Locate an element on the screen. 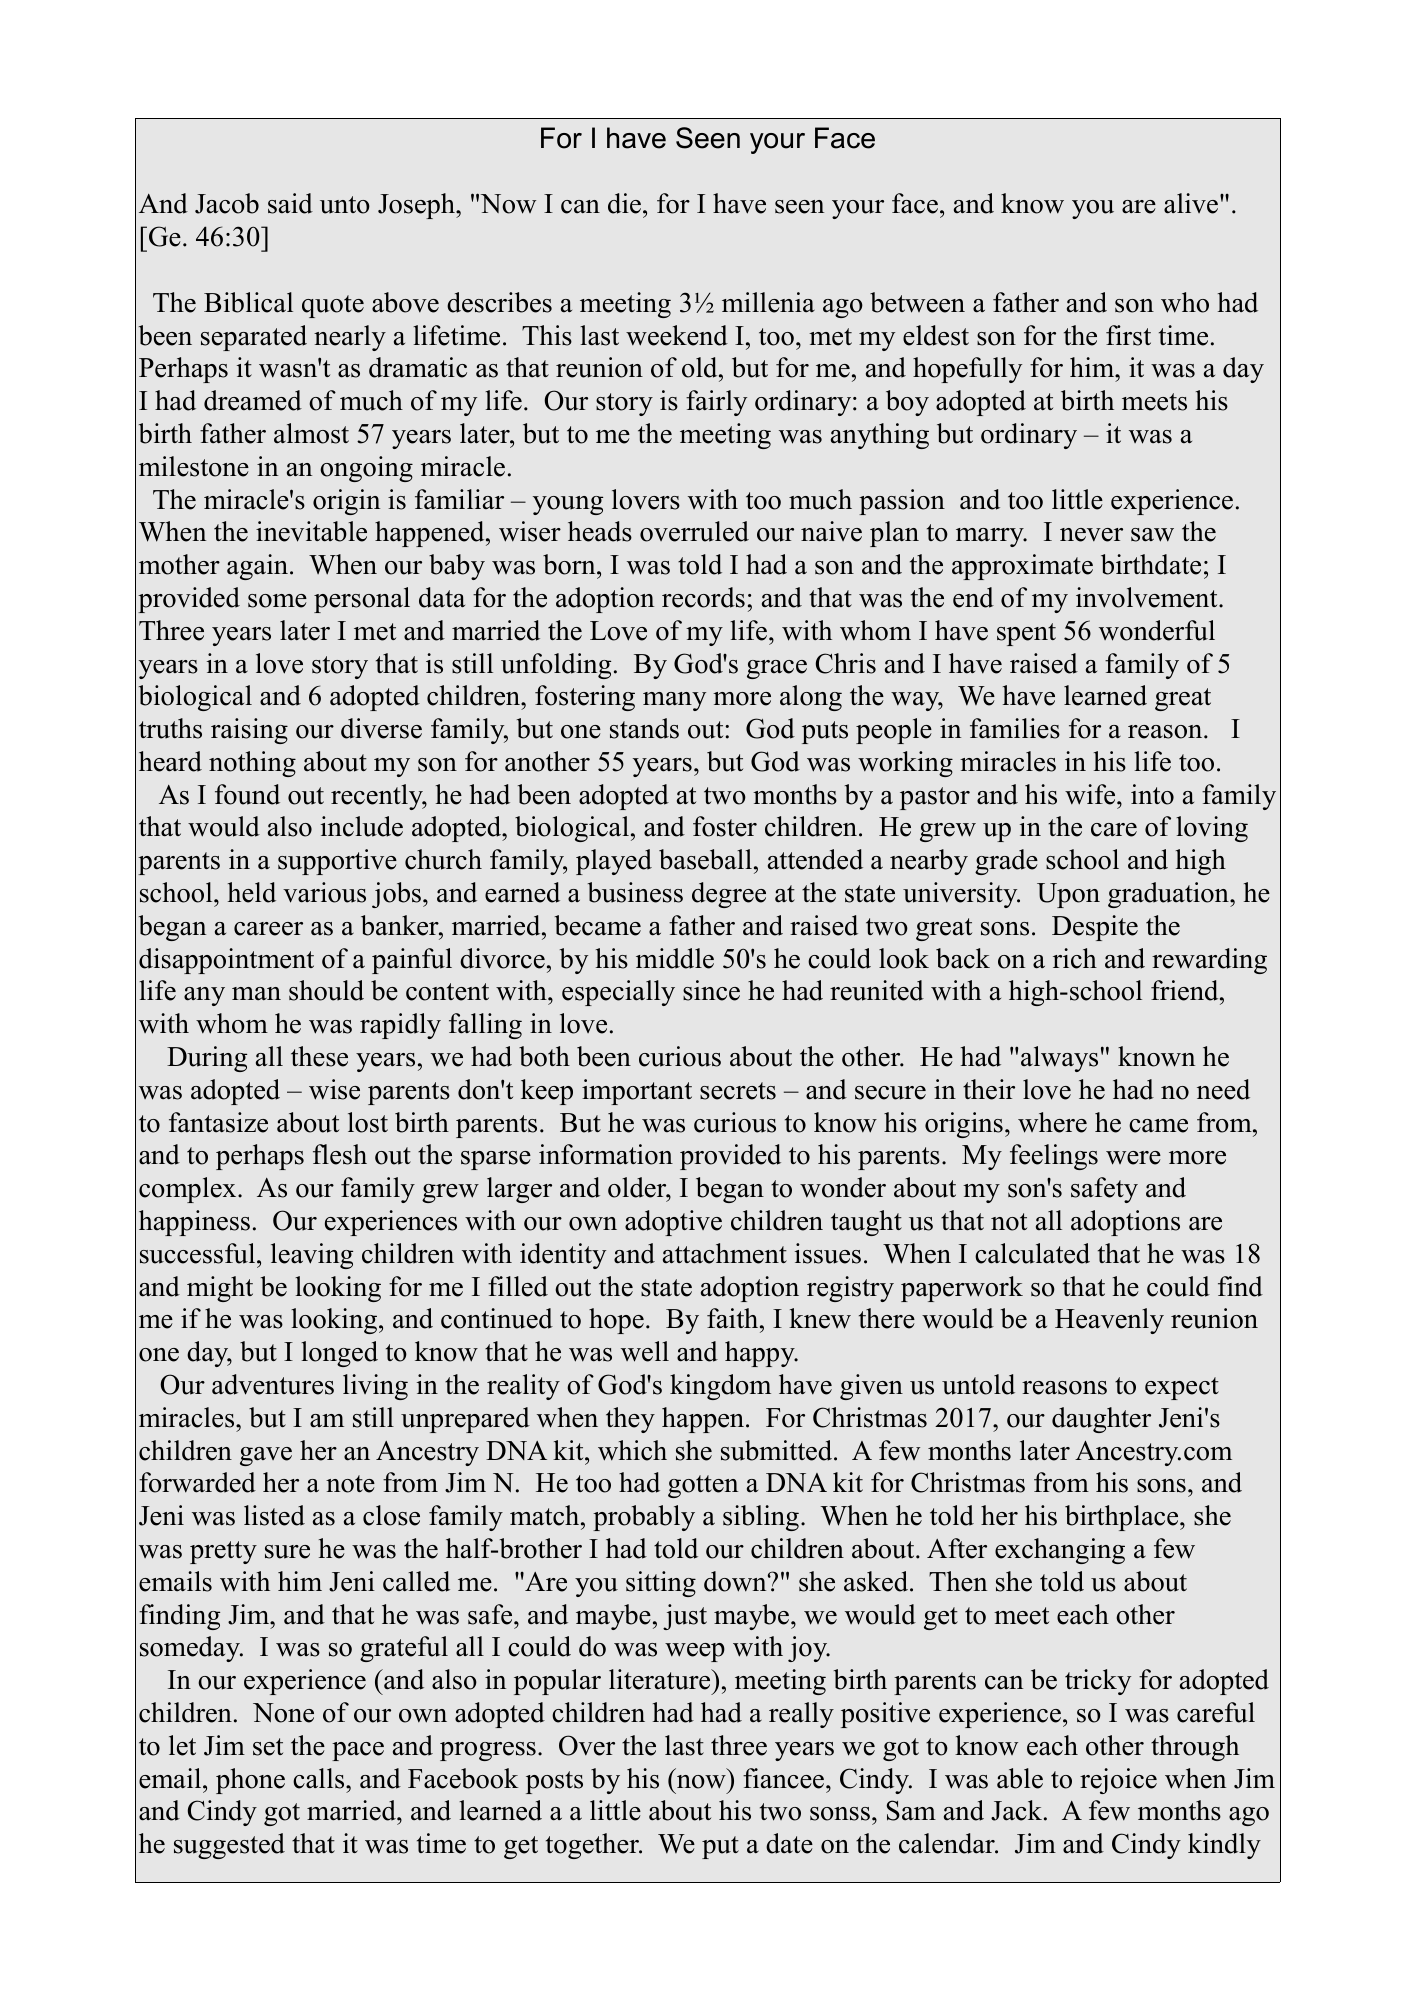 This screenshot has width=1414, height=2001. wife is located at coordinates (1091, 794).
